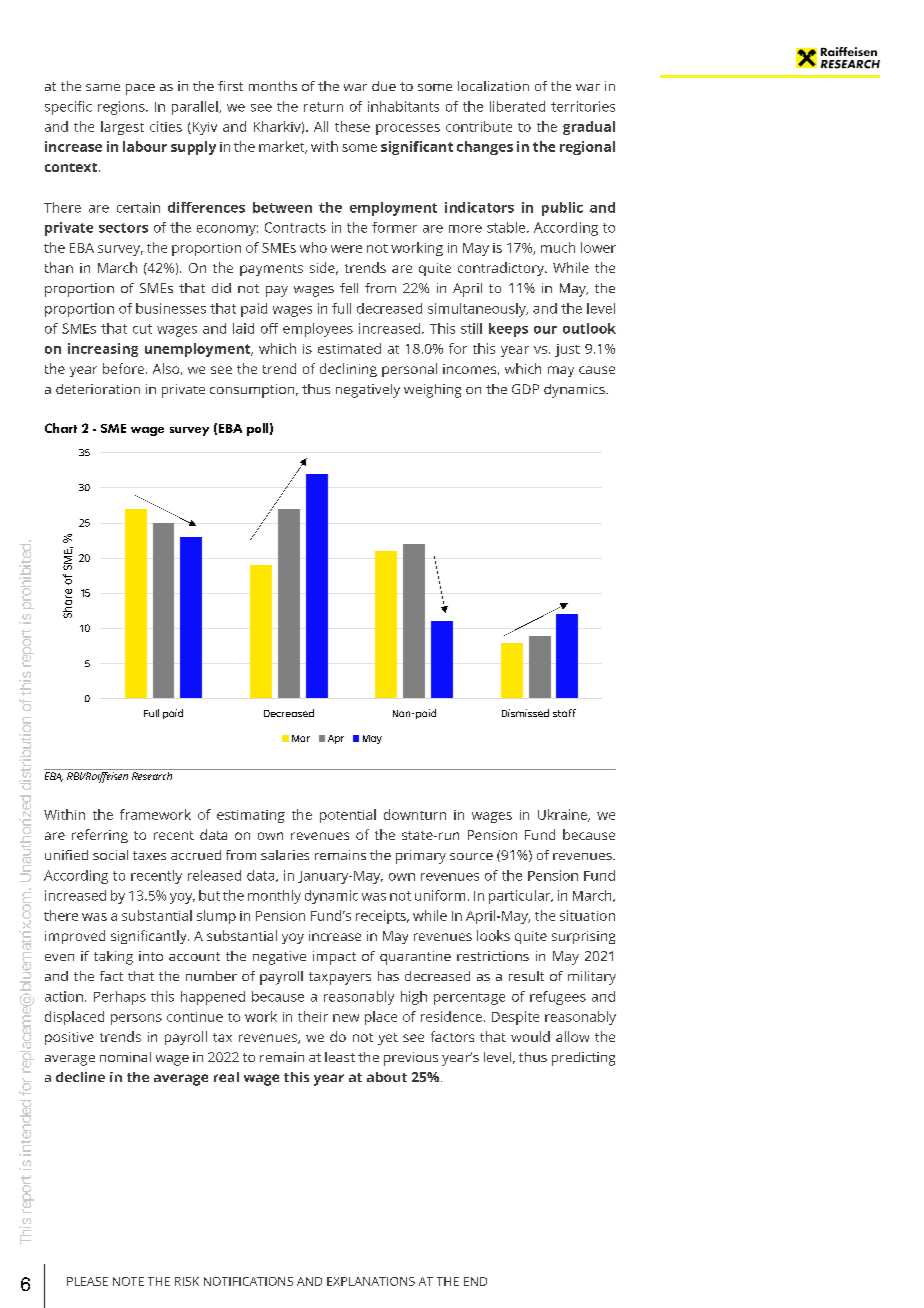 The width and height of the screenshot is (924, 1308). Describe the element at coordinates (525, 713) in the screenshot. I see `Dismissed` at that location.
